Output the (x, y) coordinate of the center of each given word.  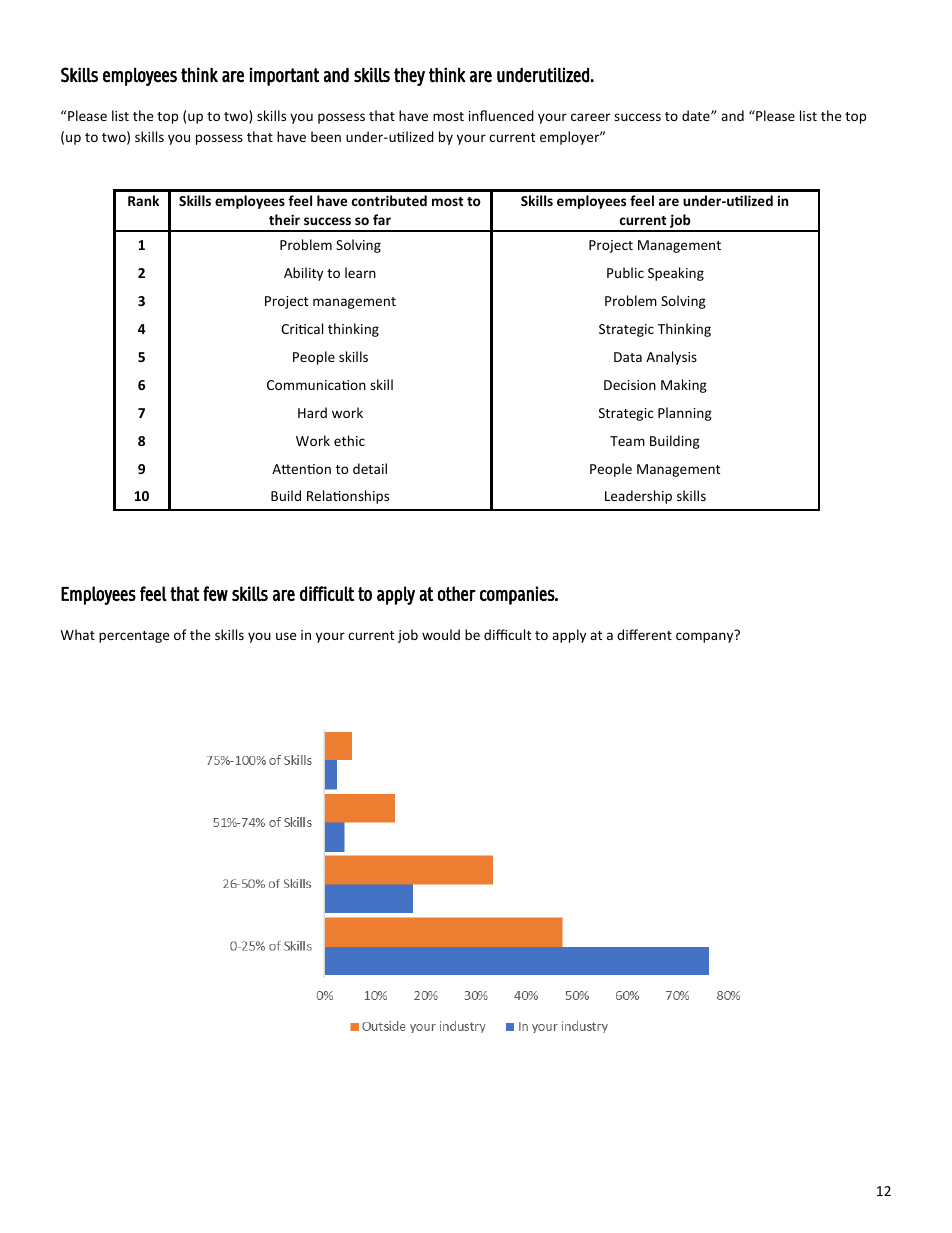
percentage (134, 637)
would (441, 634)
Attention (301, 469)
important (284, 76)
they (409, 77)
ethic (349, 440)
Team (627, 441)
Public (625, 272)
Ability (303, 274)
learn (360, 272)
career (590, 117)
